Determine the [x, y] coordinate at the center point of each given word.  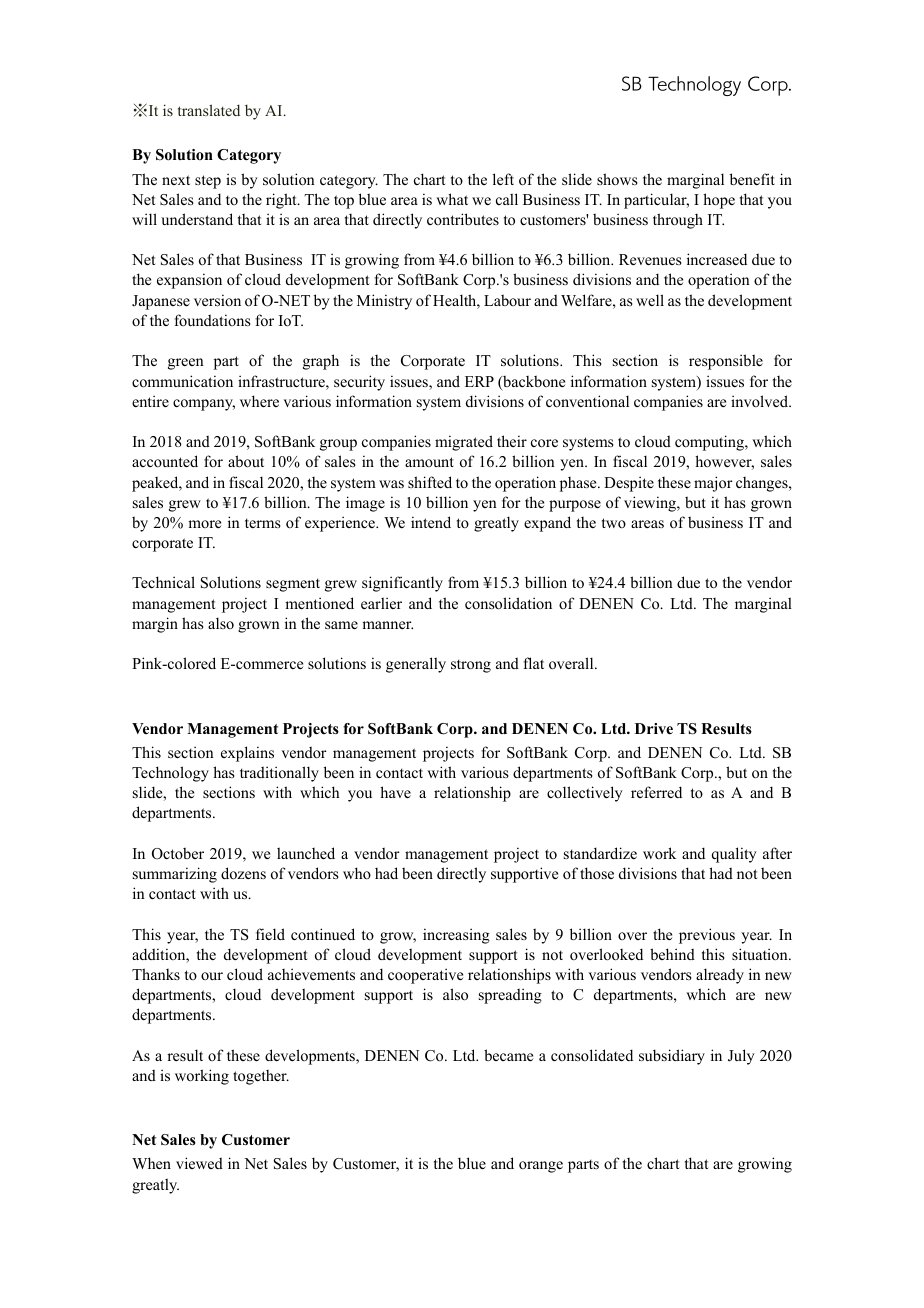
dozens [243, 873]
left [503, 179]
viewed [199, 1163]
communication [182, 381]
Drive [654, 728]
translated [209, 110]
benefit [752, 179]
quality [734, 855]
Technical [163, 582]
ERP [479, 381]
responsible [726, 362]
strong [471, 666]
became [508, 1055]
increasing [456, 936]
